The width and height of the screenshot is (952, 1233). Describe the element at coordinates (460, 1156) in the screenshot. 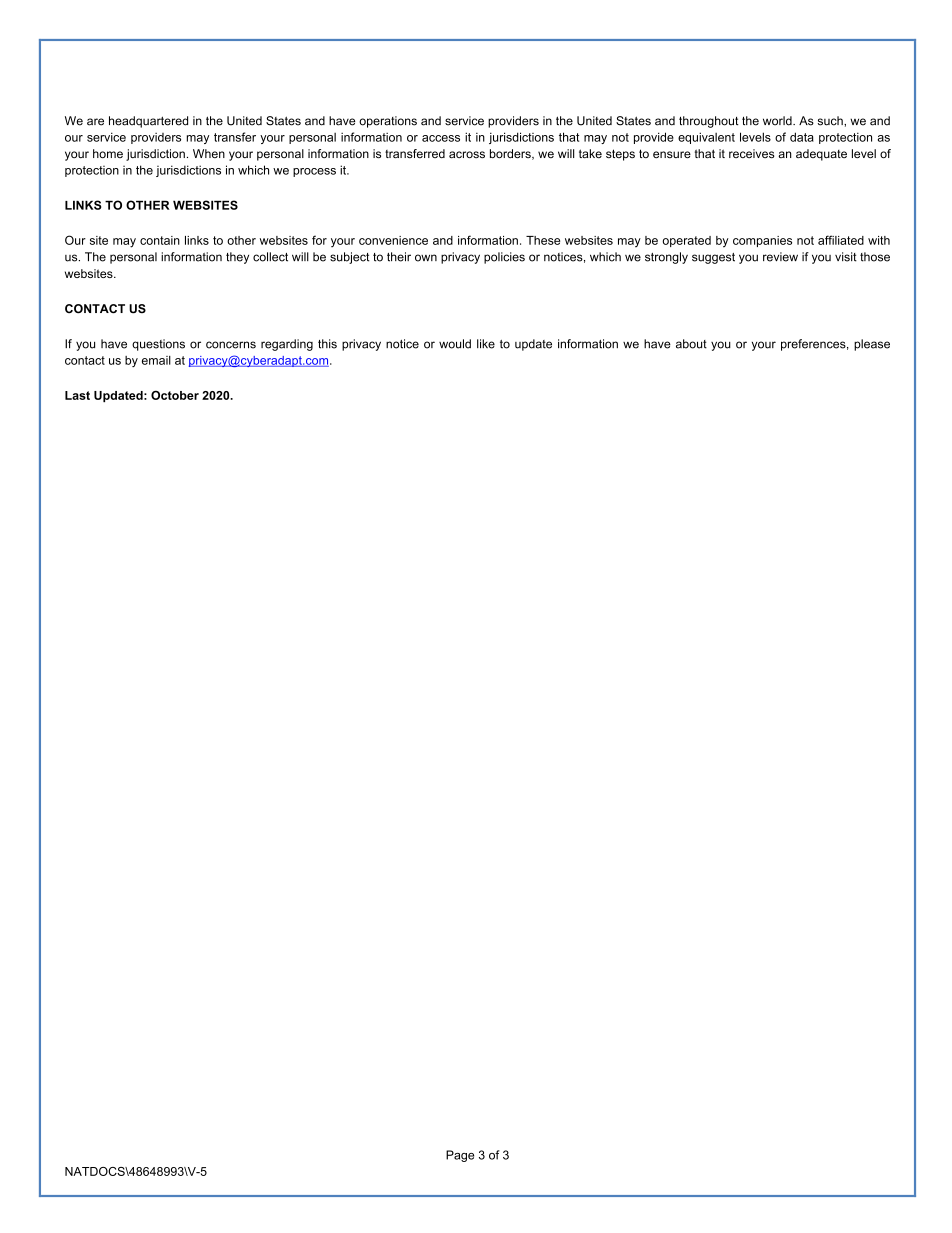

I see `Page` at that location.
